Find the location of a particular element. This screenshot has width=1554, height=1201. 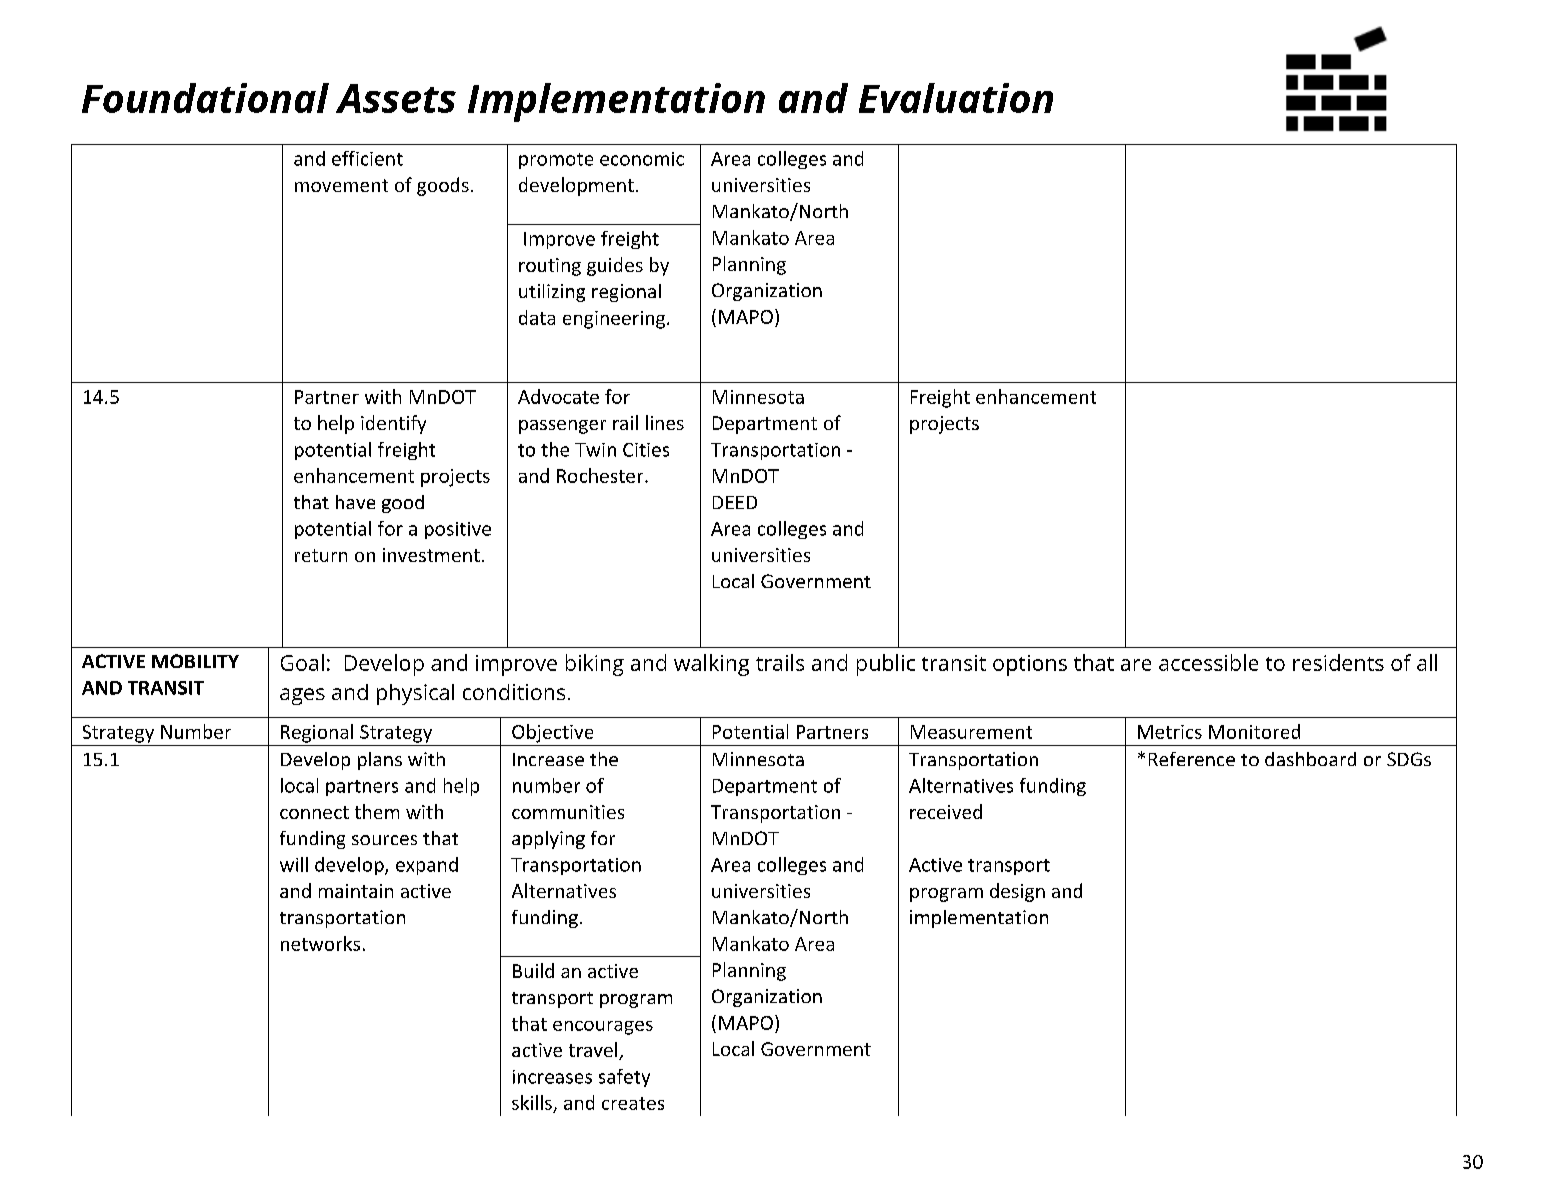

identify is located at coordinates (393, 424).
